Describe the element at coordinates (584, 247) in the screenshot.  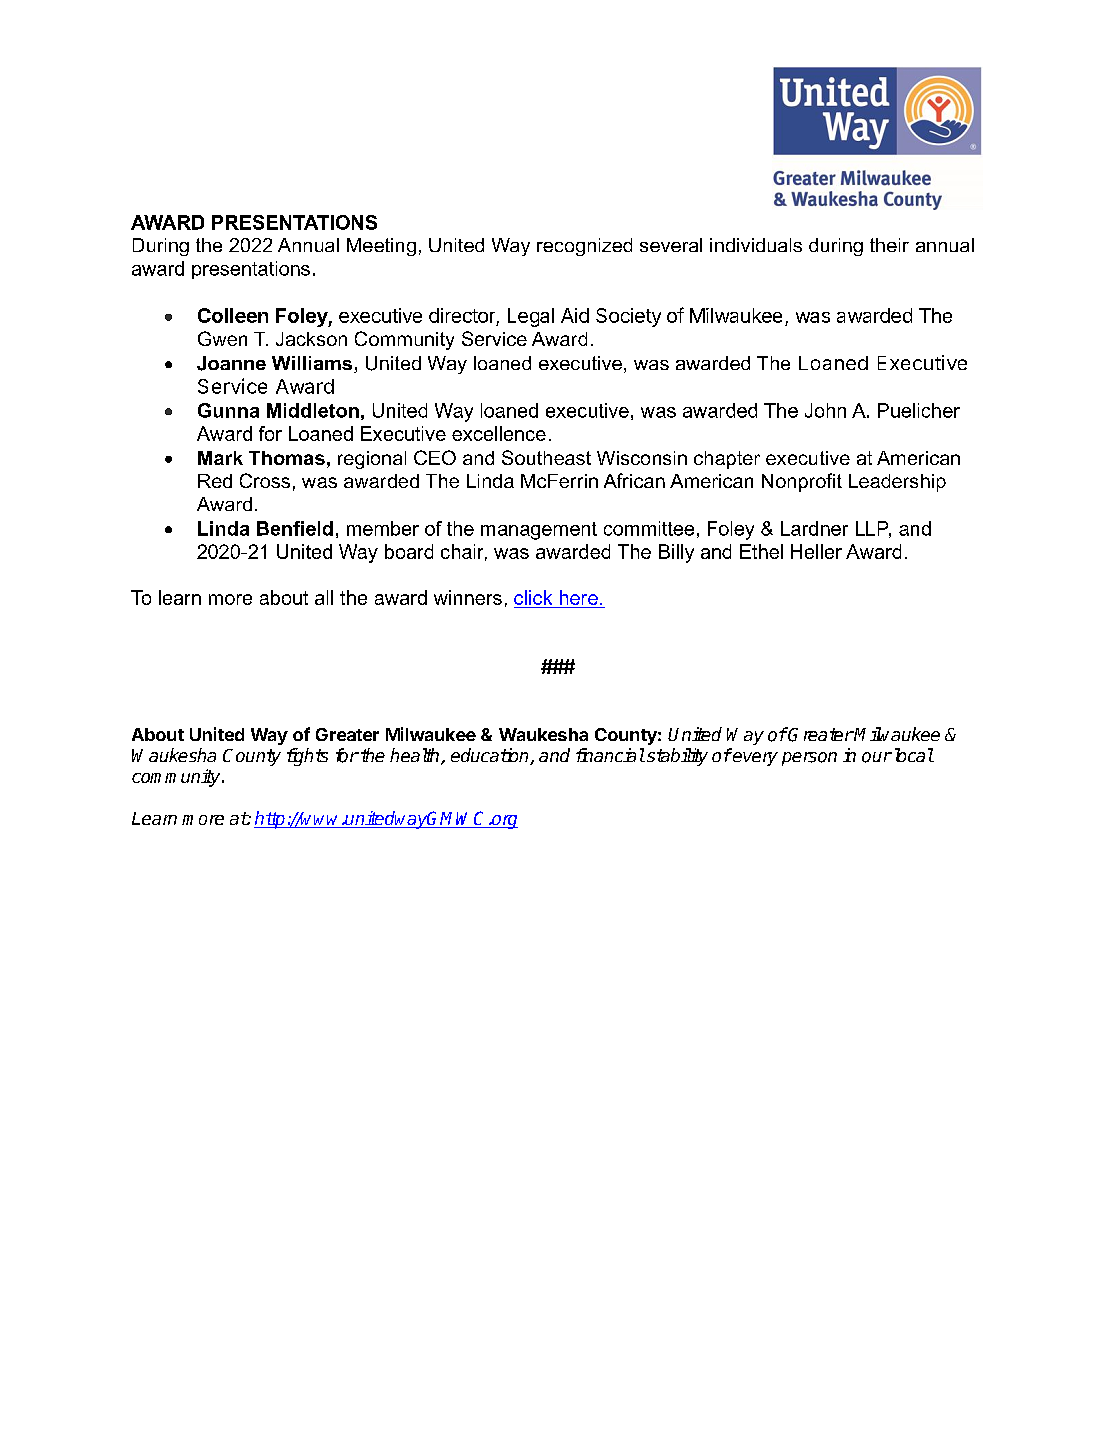
I see `recognized` at that location.
